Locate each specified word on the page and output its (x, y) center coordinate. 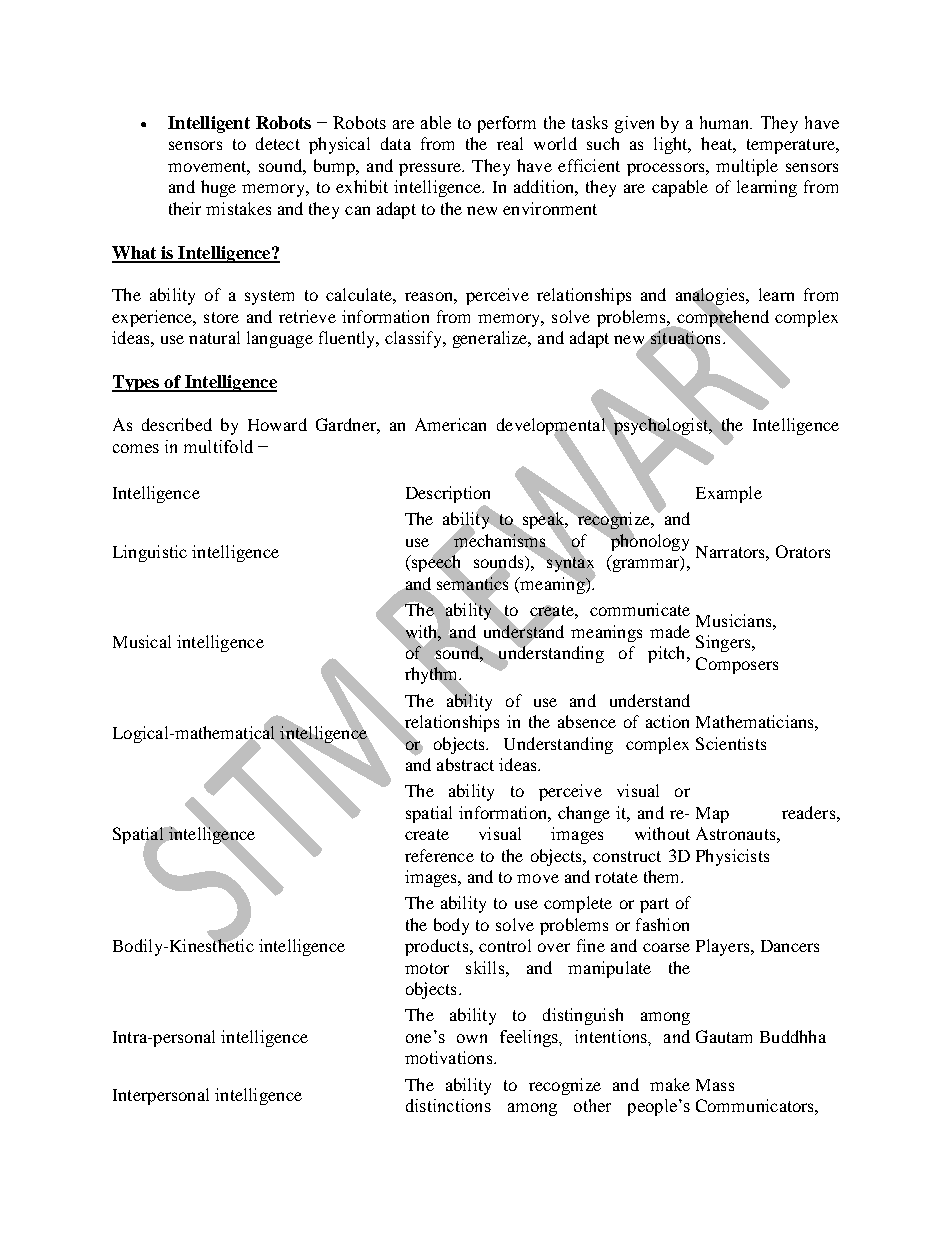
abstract (465, 764)
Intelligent (209, 124)
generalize (491, 339)
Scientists (731, 743)
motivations (450, 1057)
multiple (747, 167)
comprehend (722, 318)
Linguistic (150, 553)
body (451, 926)
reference (439, 855)
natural (214, 337)
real (510, 143)
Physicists (732, 857)
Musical (142, 641)
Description (448, 496)
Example (729, 494)
